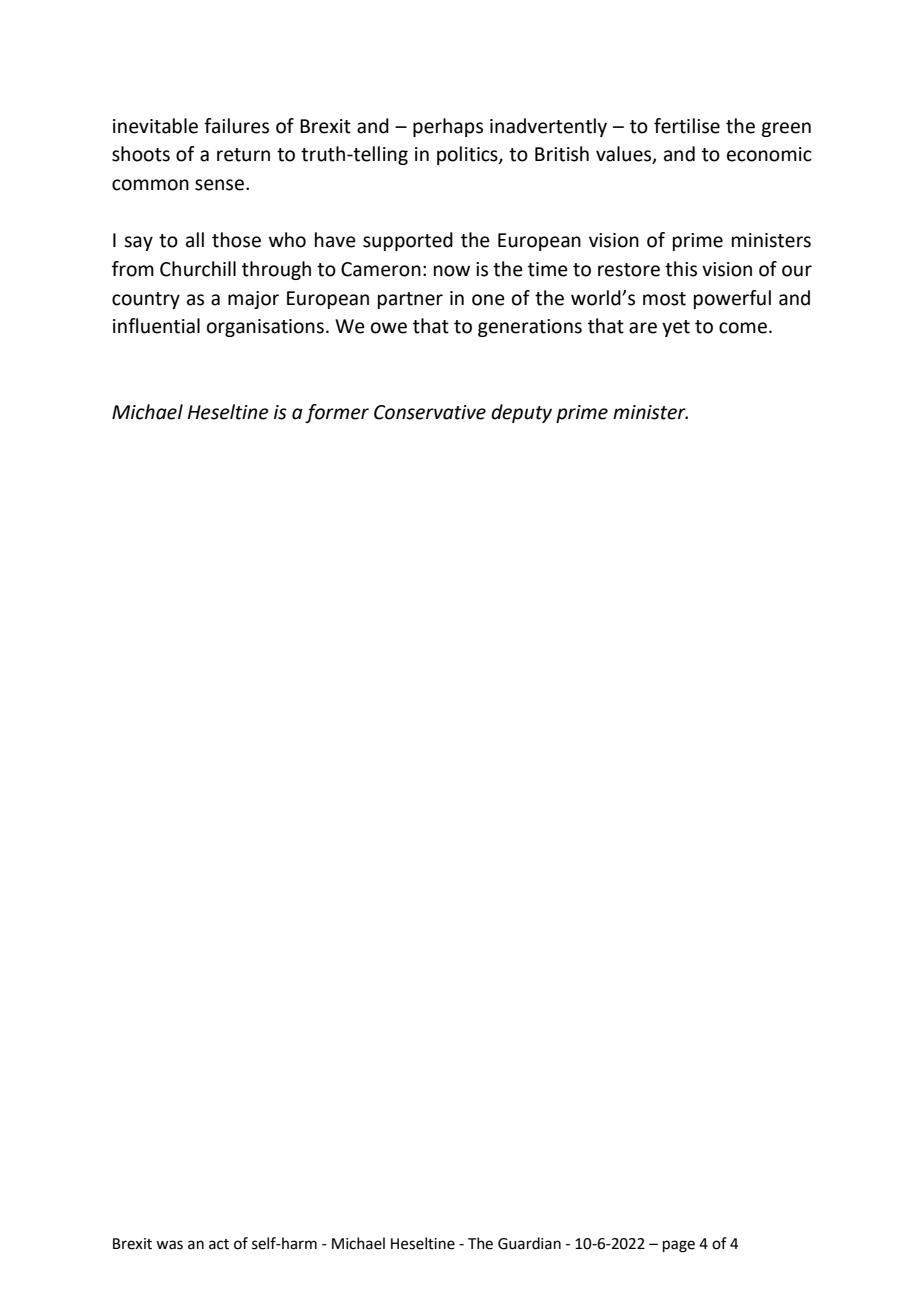 The height and width of the image is (1308, 924). What do you see at coordinates (743, 328) in the image?
I see `come` at bounding box center [743, 328].
